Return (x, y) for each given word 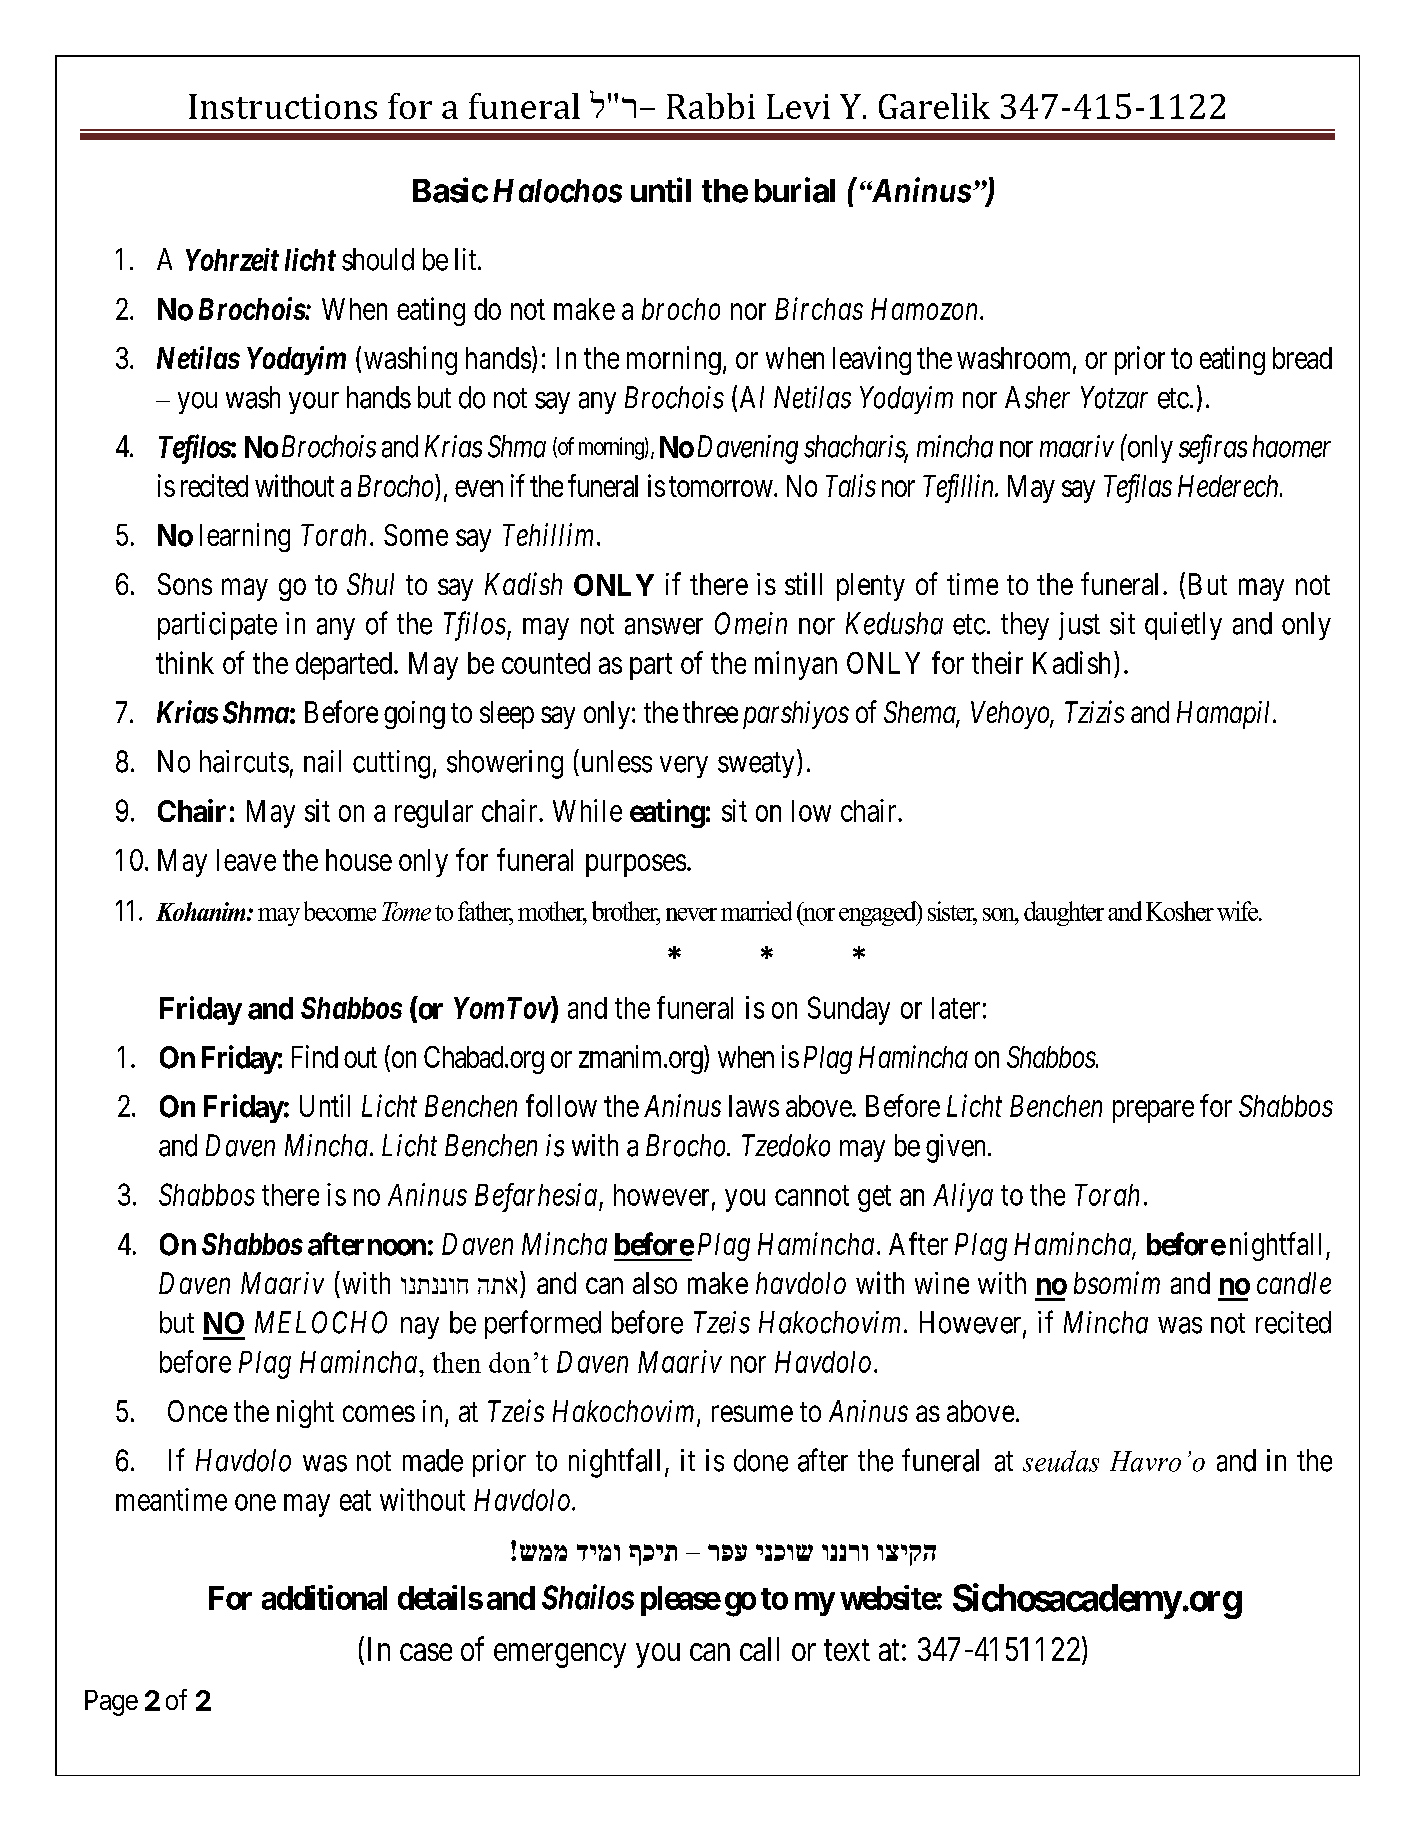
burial (795, 190)
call (759, 1649)
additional (324, 1597)
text (847, 1650)
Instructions (283, 106)
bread (1302, 358)
